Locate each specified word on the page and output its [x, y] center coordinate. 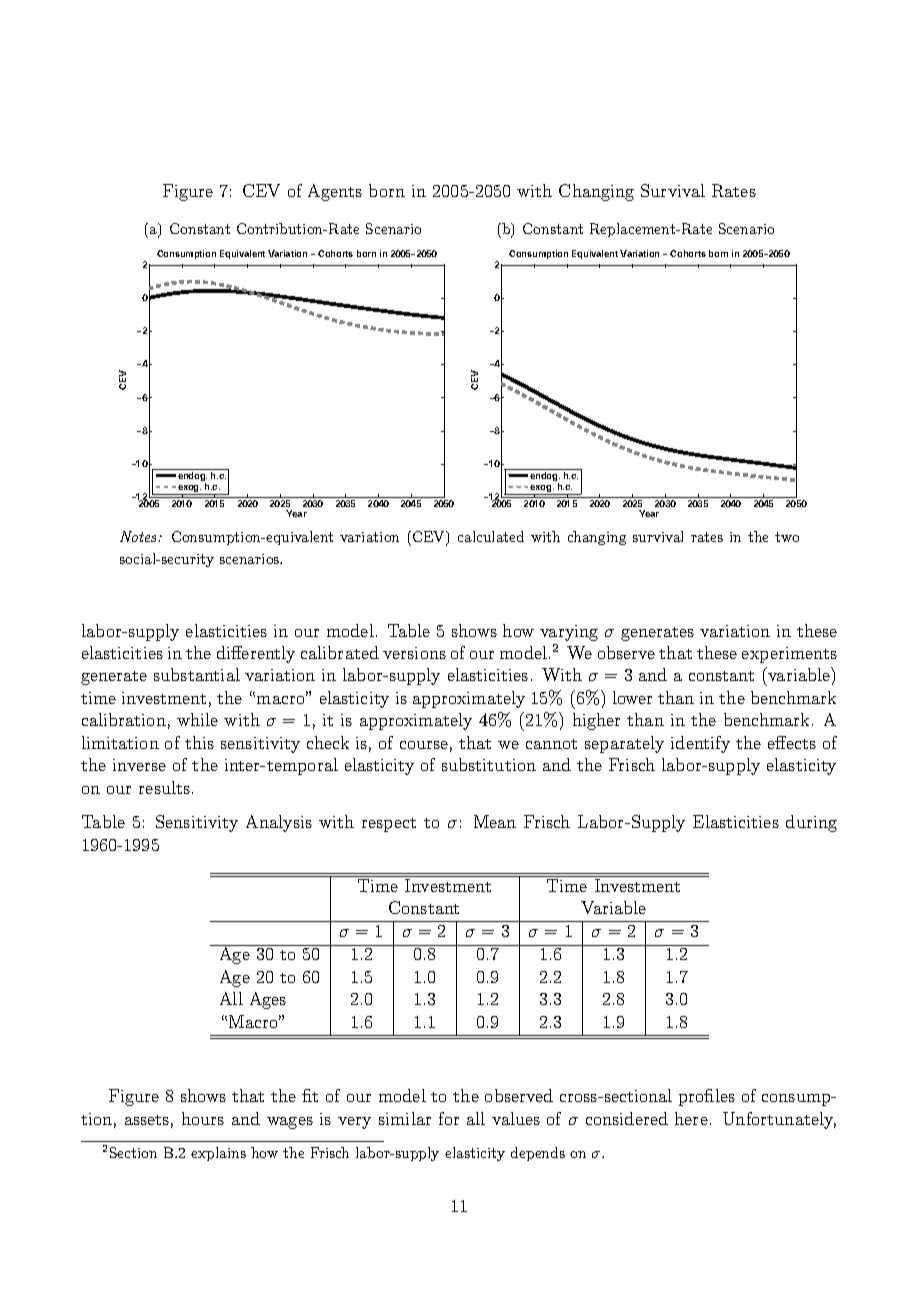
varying [569, 633]
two [787, 537]
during [811, 823]
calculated [491, 536]
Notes [140, 536]
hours [203, 1118]
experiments [789, 655]
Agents [335, 192]
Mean [495, 821]
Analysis [279, 823]
